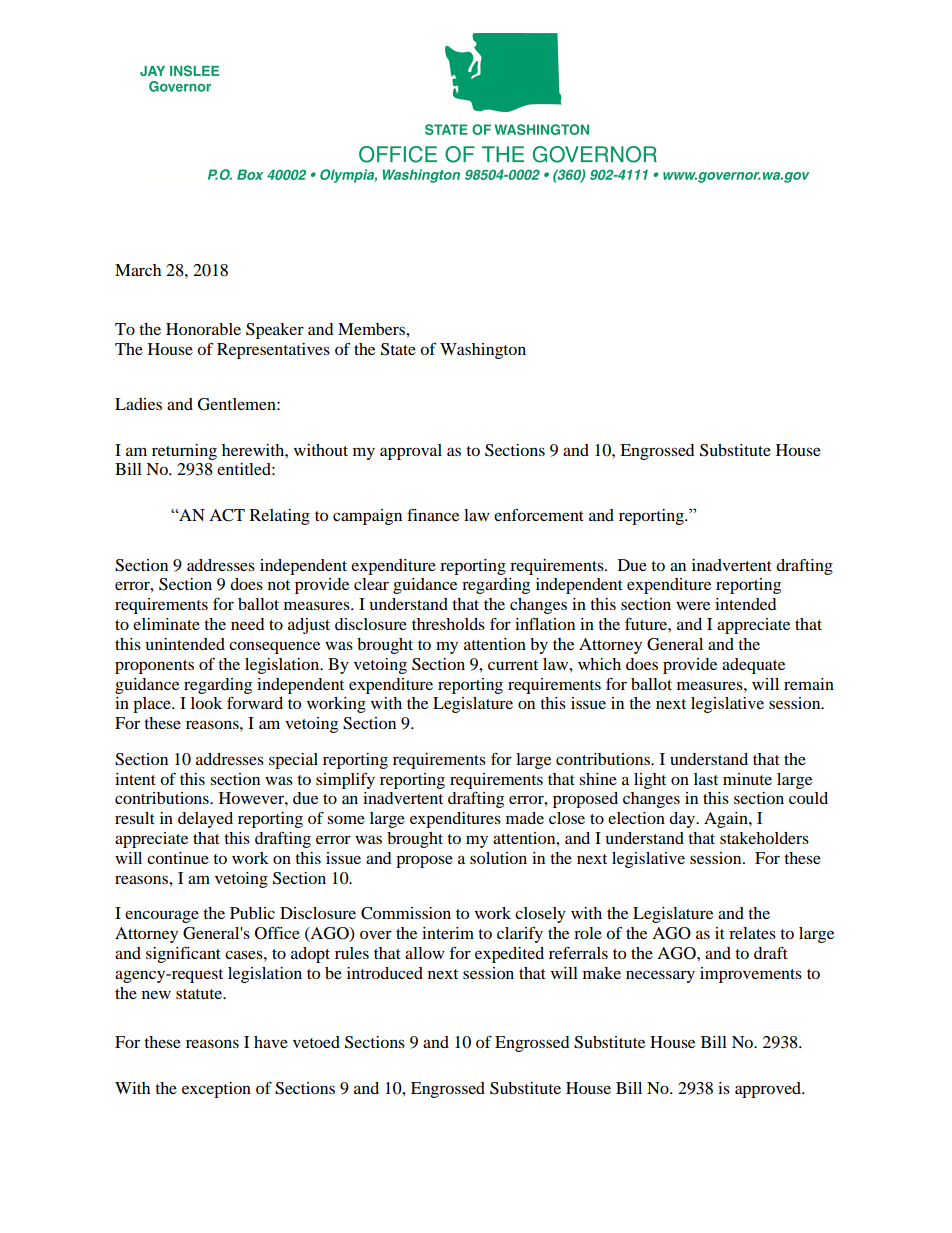 This document has width=952, height=1233. Describe the element at coordinates (227, 515) in the document. I see `ACT` at that location.
